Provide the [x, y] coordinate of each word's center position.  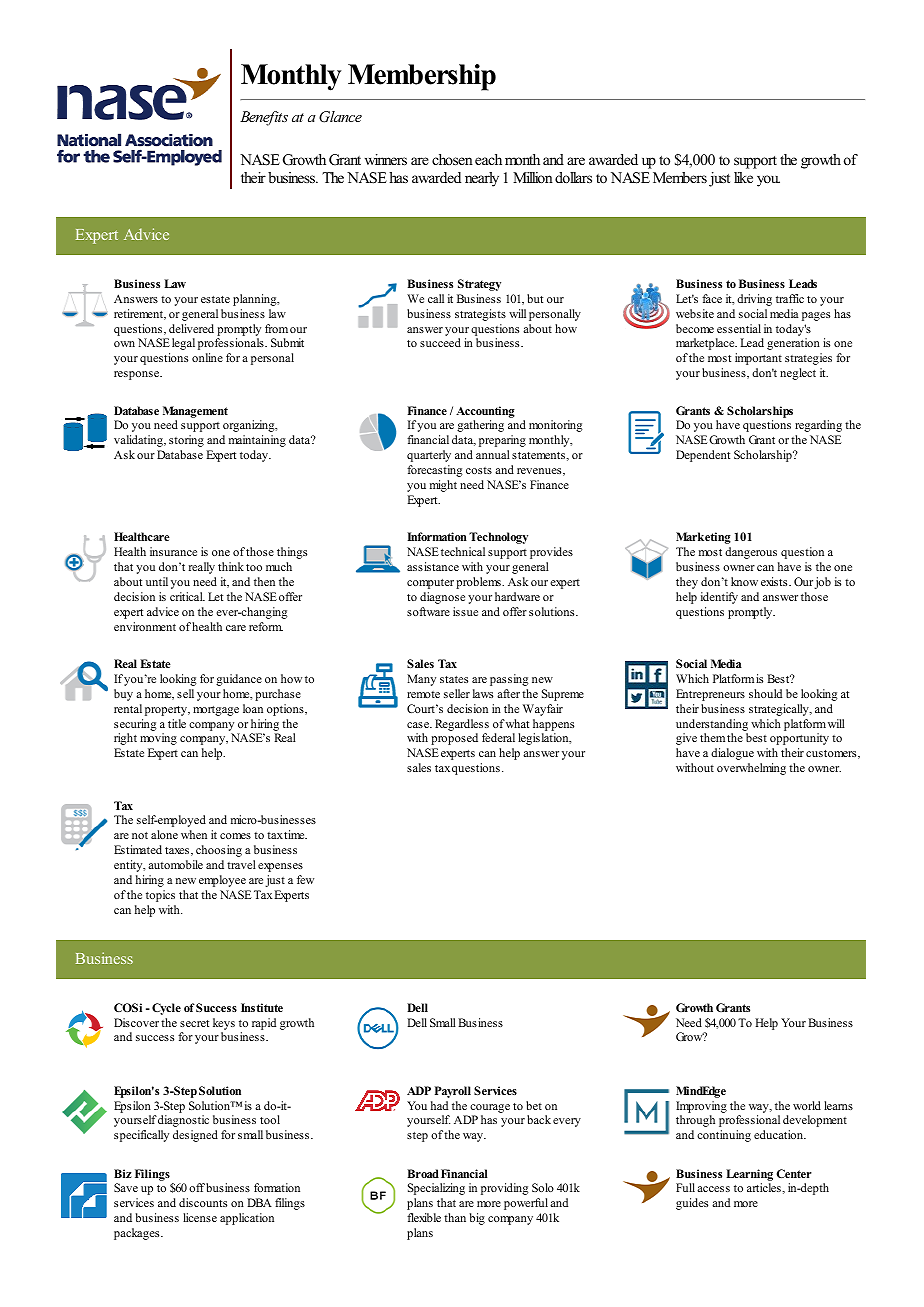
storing [186, 441]
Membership [422, 77]
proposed [454, 739]
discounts [203, 1202]
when [194, 834]
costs [479, 470]
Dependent [703, 456]
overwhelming [751, 769]
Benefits [264, 118]
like [743, 177]
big [477, 1219]
